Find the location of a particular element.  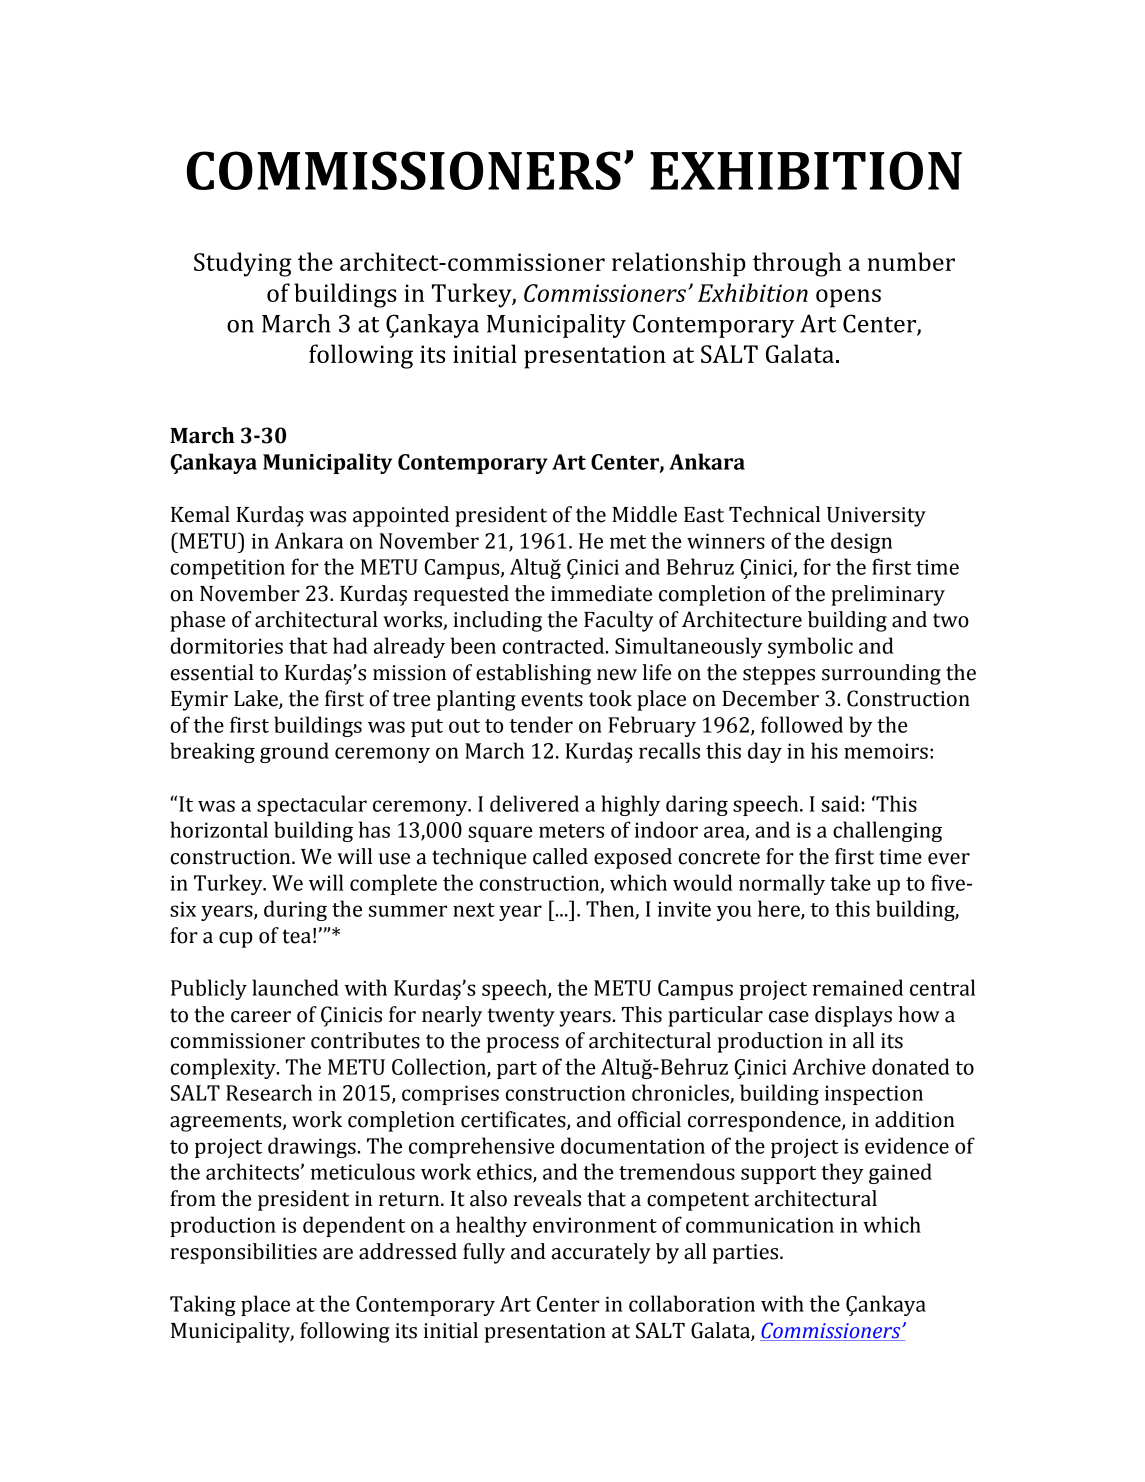

responsibilities is located at coordinates (243, 1253).
